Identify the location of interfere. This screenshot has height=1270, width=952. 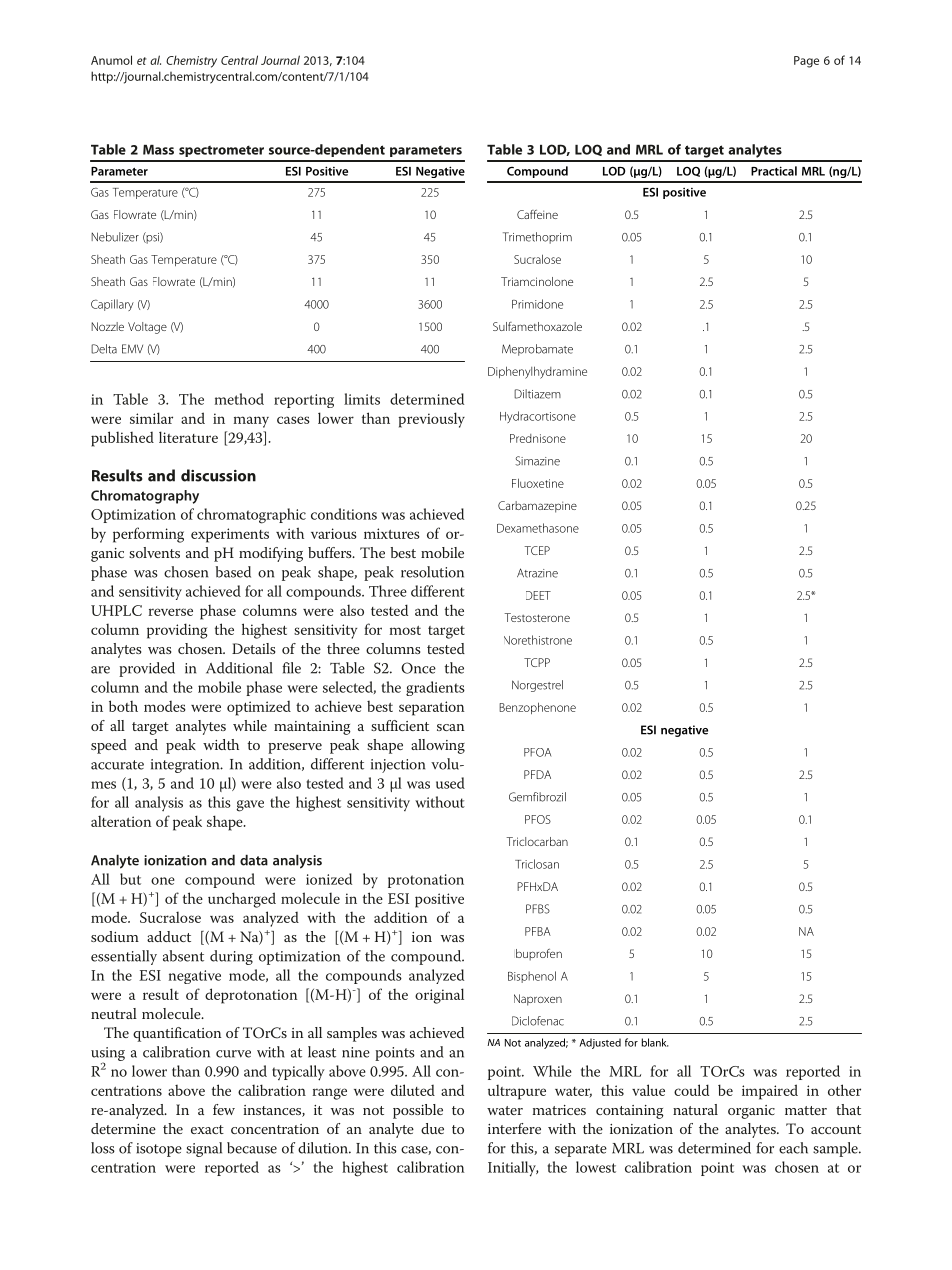
(514, 1128).
